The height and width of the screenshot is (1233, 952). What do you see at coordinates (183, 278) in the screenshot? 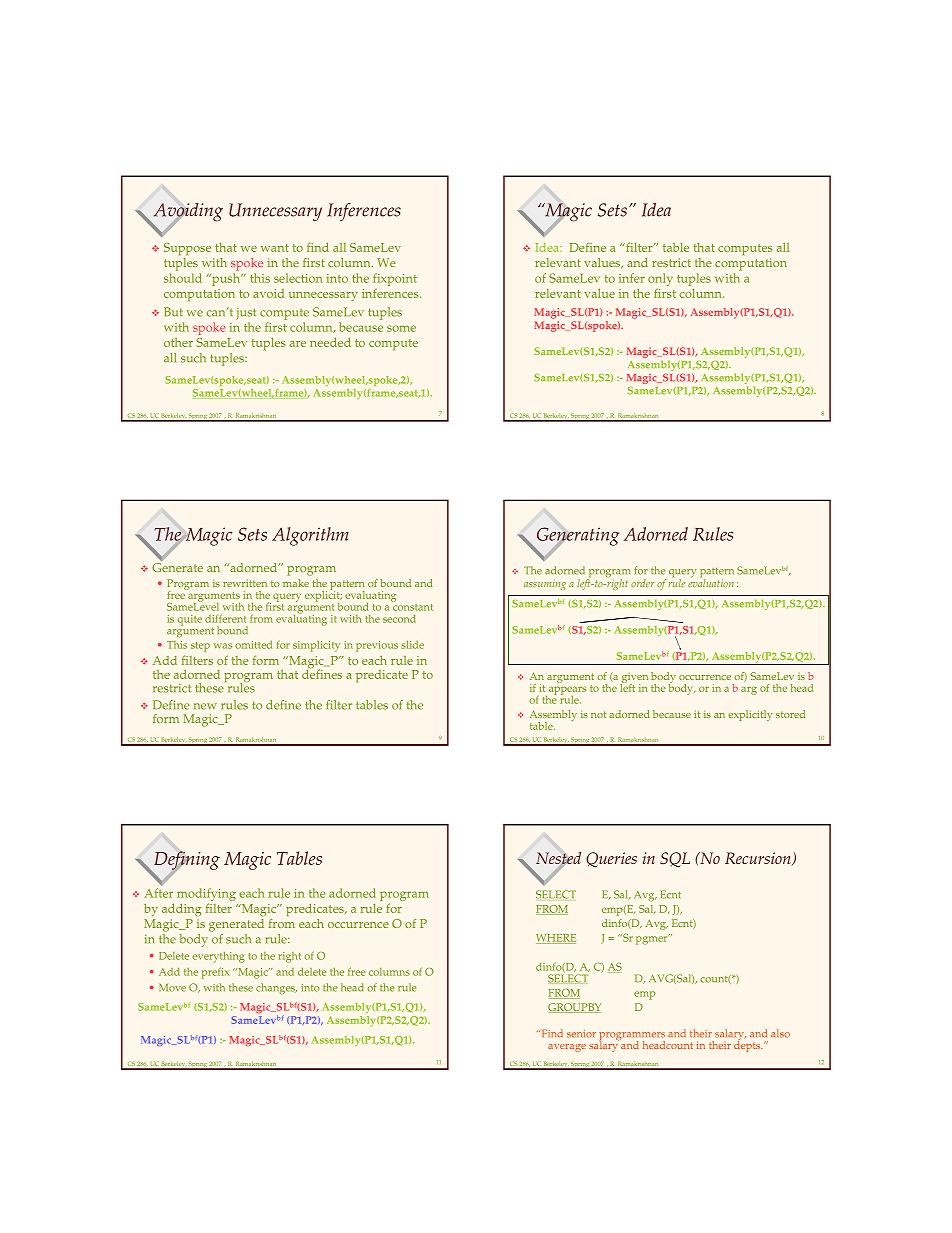
I see `should` at bounding box center [183, 278].
